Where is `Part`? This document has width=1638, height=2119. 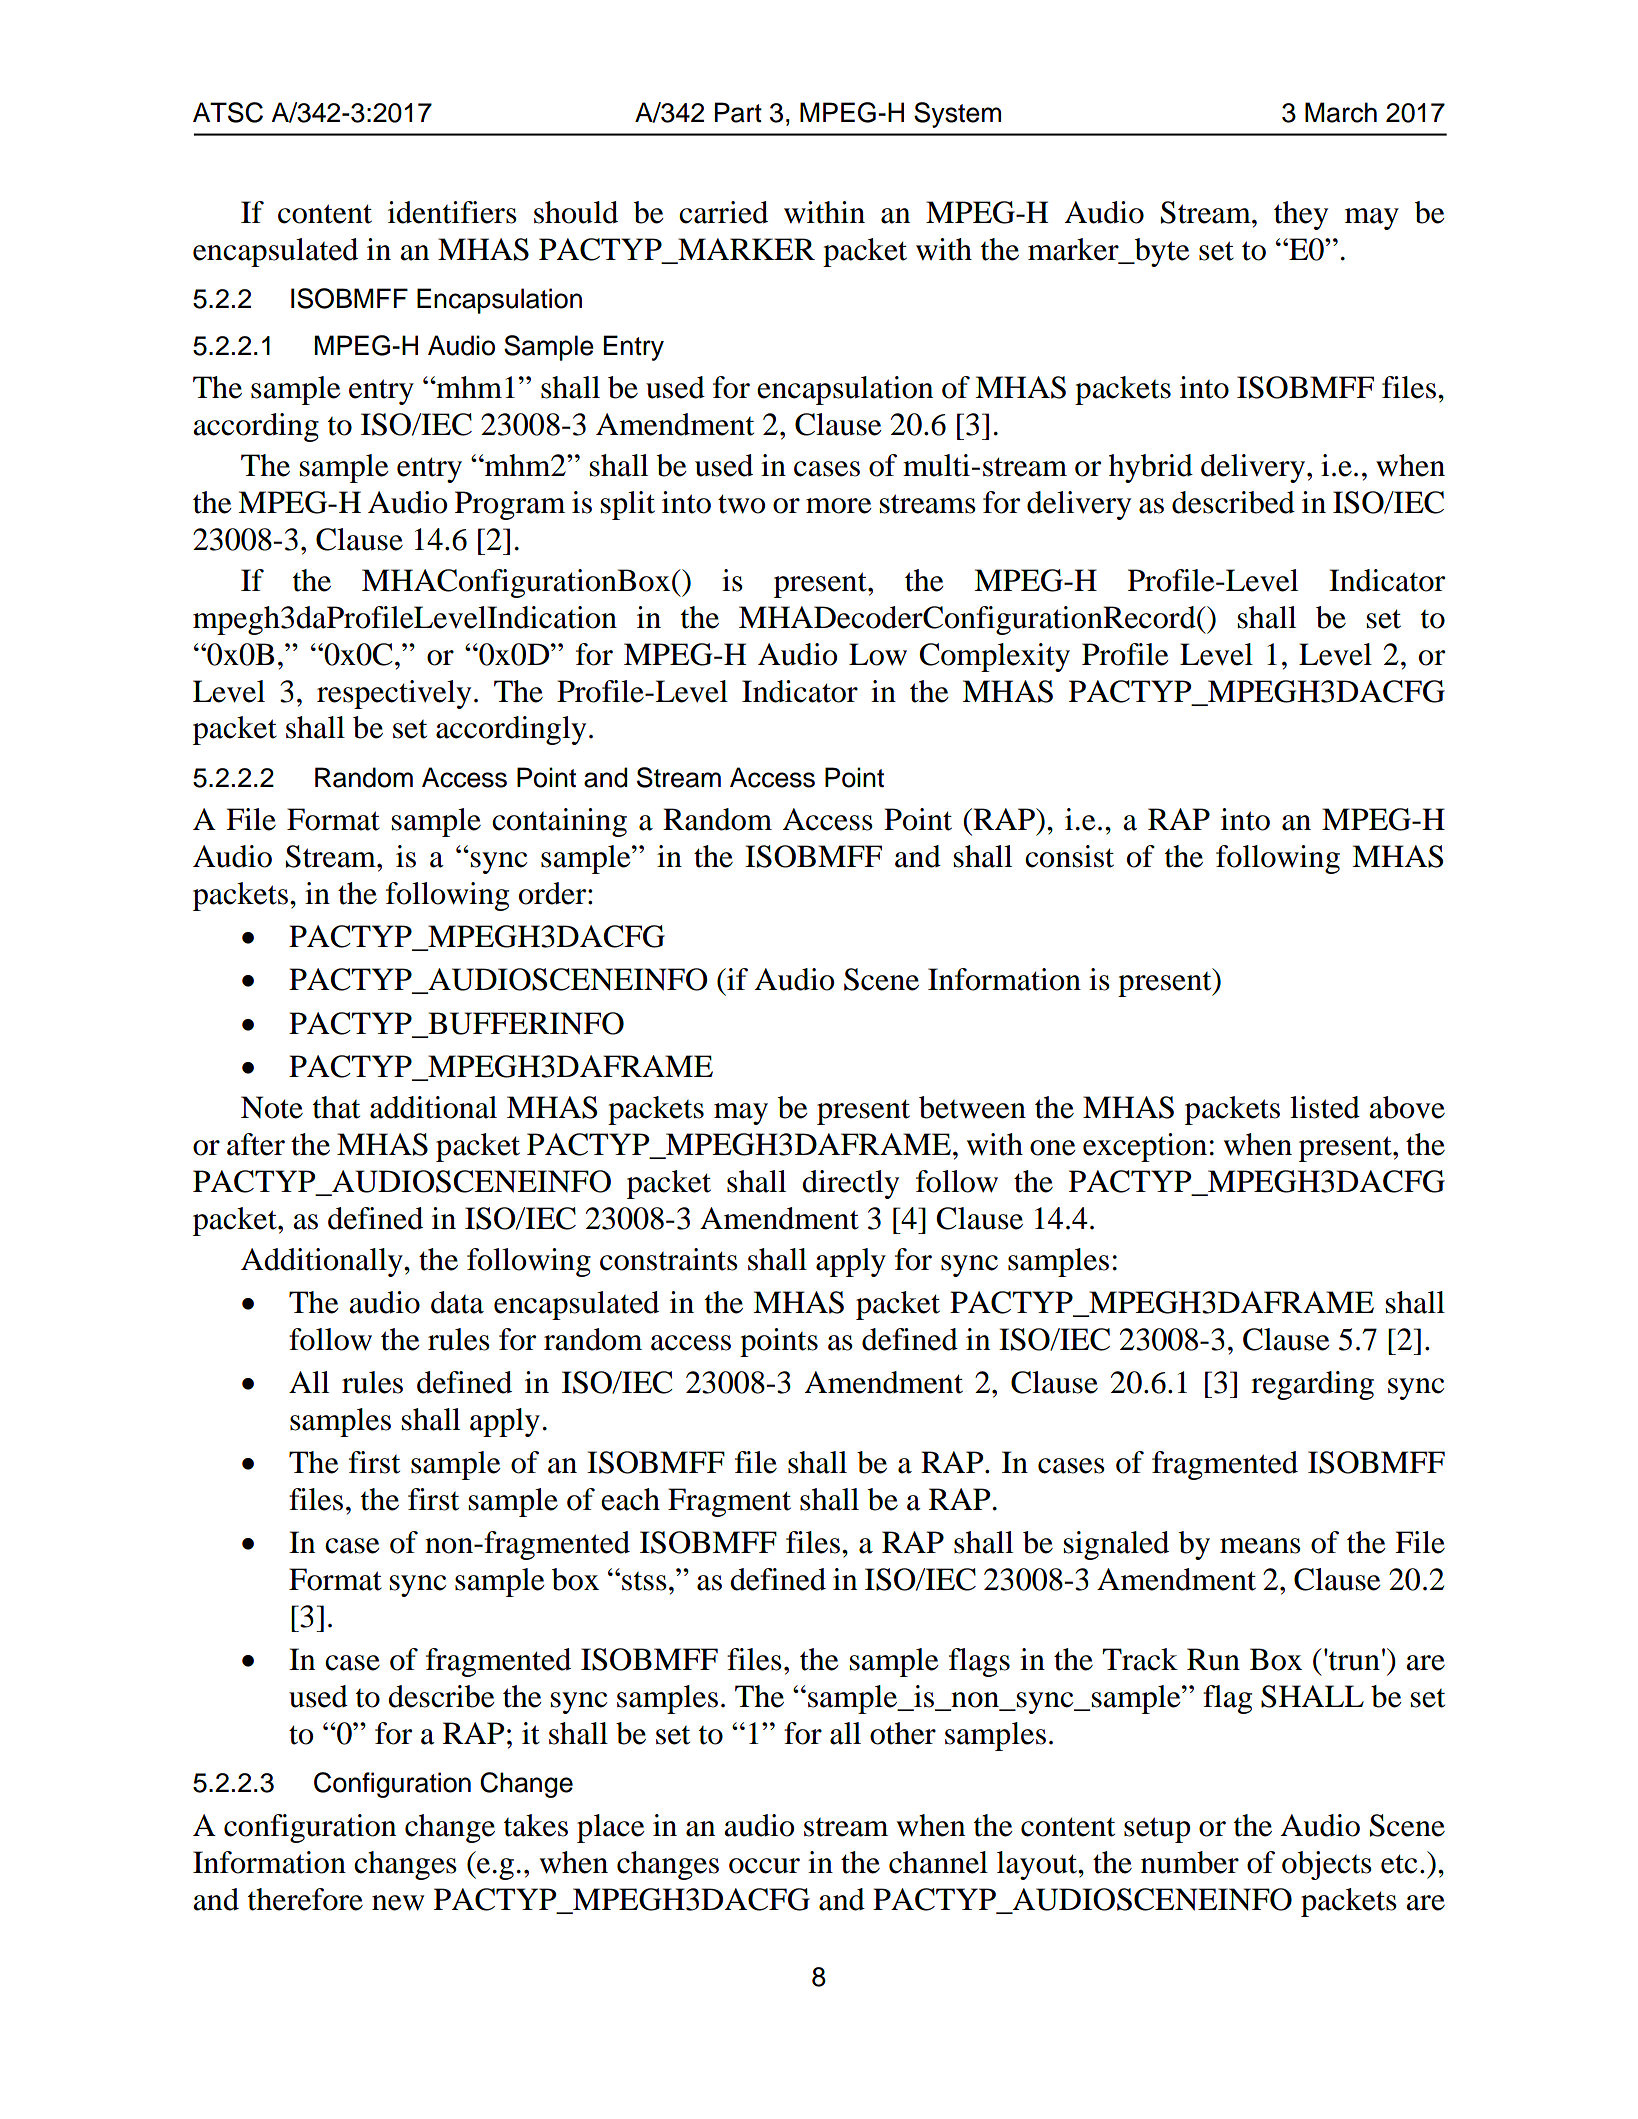
Part is located at coordinates (738, 112).
